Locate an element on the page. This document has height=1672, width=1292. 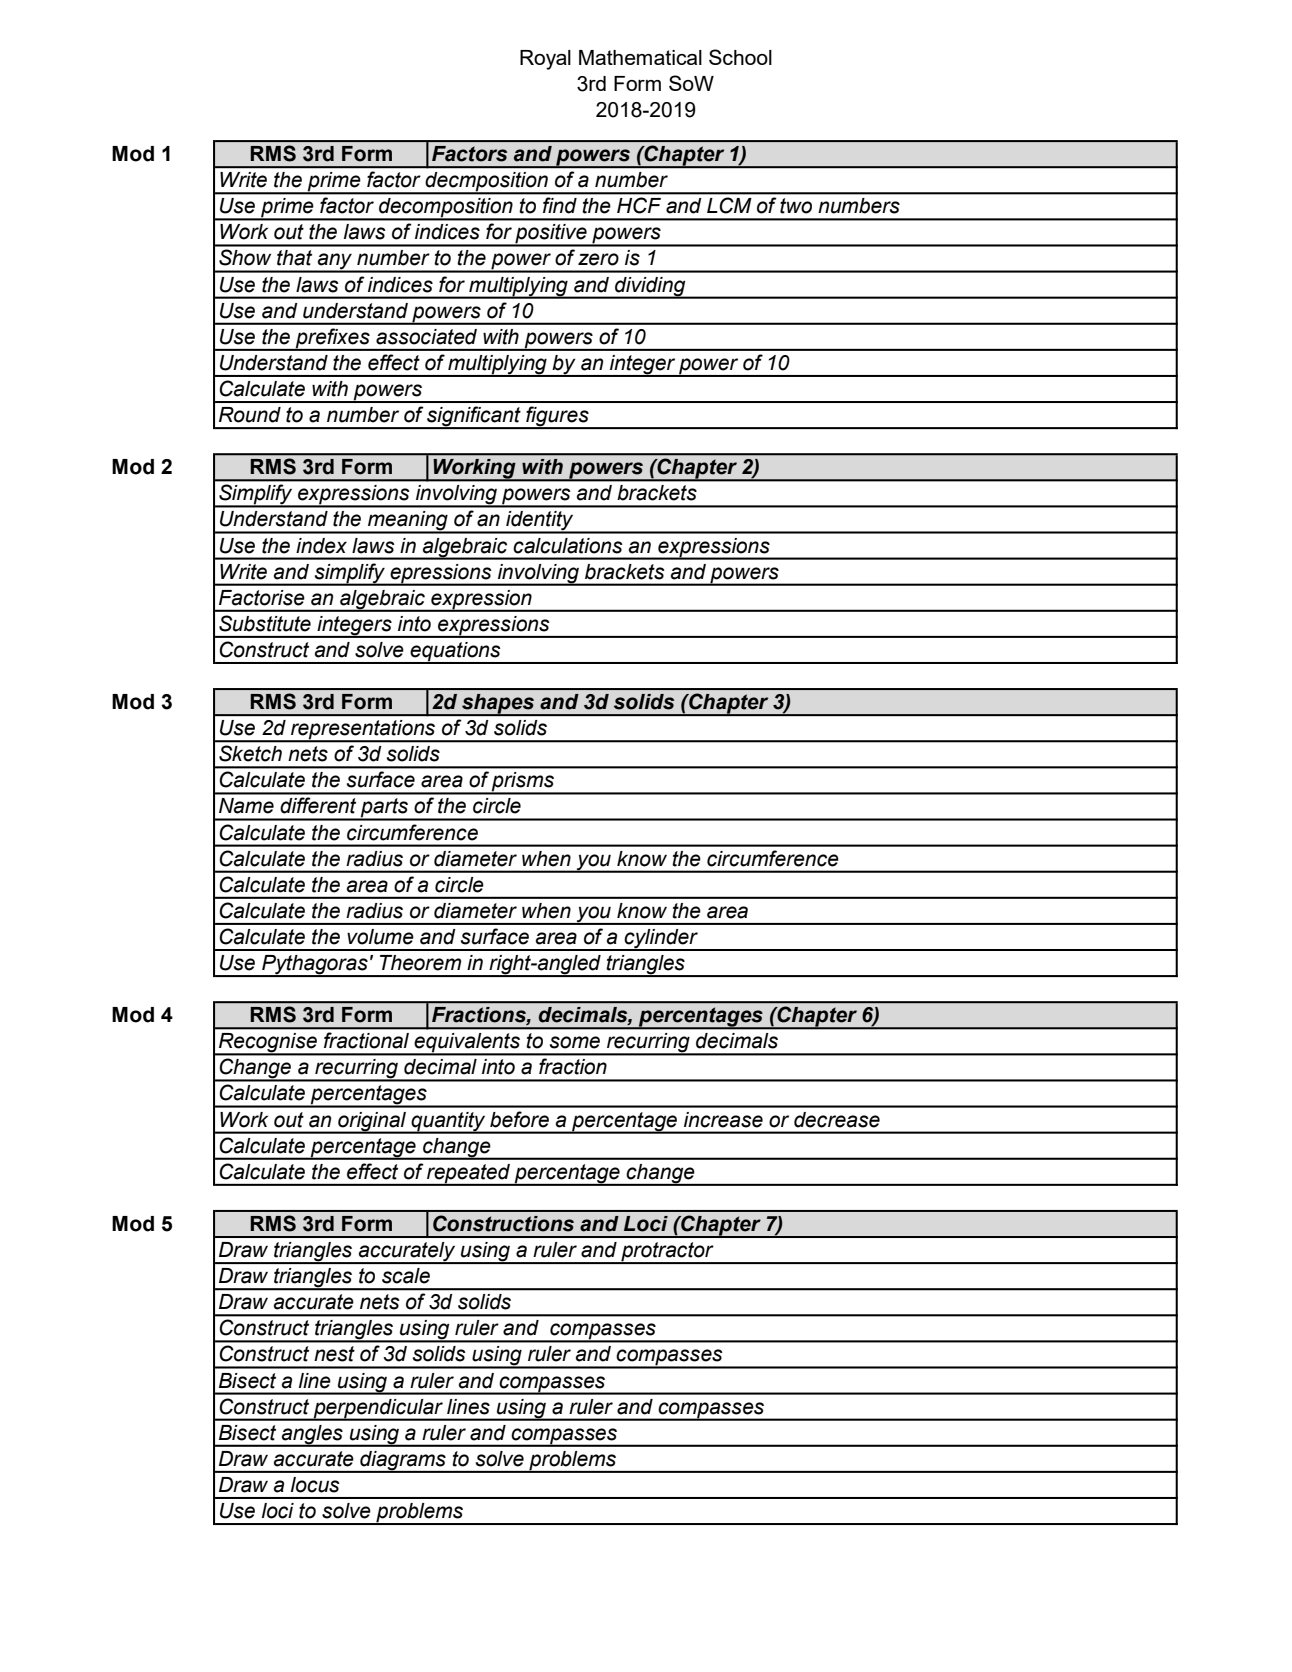
School is located at coordinates (740, 57).
